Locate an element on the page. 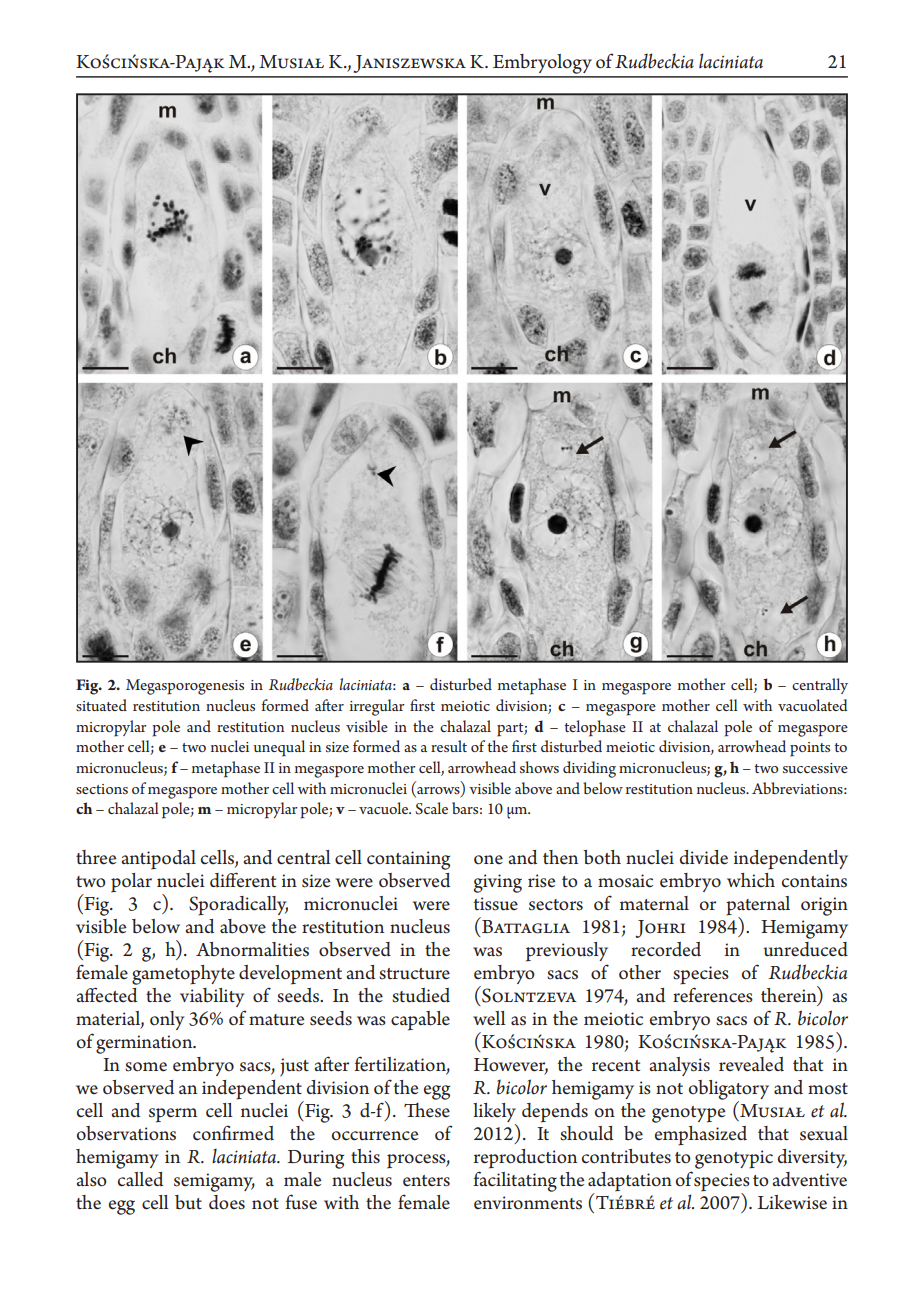  divide is located at coordinates (704, 857).
